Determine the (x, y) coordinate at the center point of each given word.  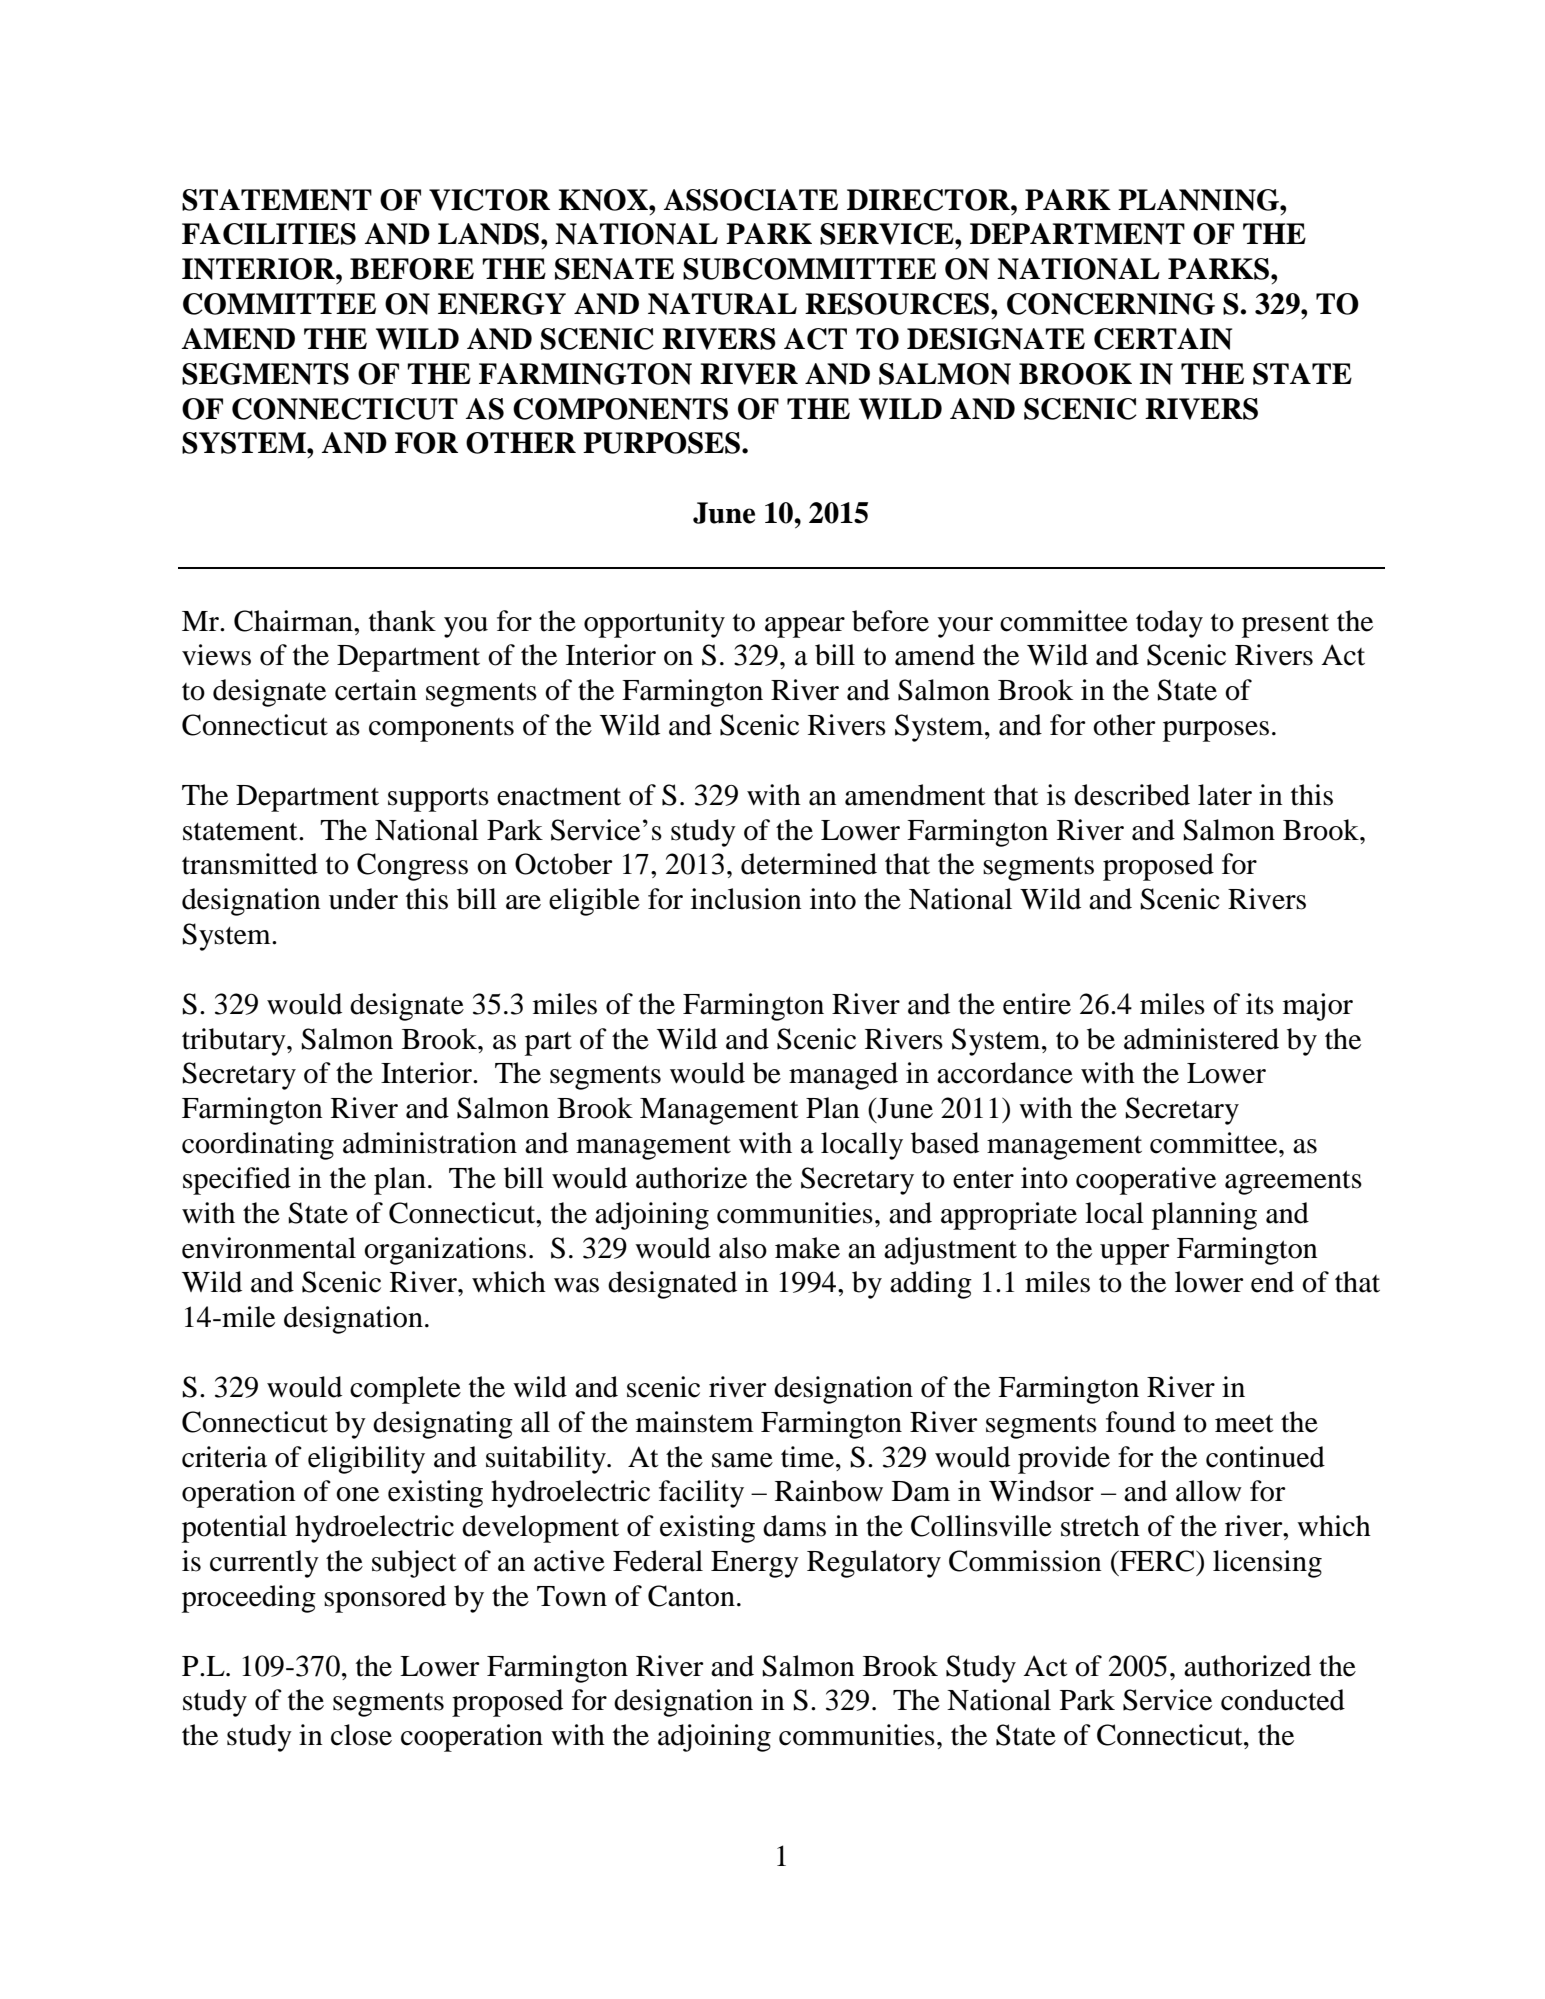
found (1141, 1422)
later (1225, 795)
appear (805, 627)
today (1169, 624)
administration (430, 1143)
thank (402, 621)
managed (843, 1076)
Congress (412, 867)
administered (1201, 1039)
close (361, 1735)
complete (405, 1390)
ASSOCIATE (751, 200)
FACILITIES (269, 234)
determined (809, 864)
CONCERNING (1111, 304)
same (742, 1460)
